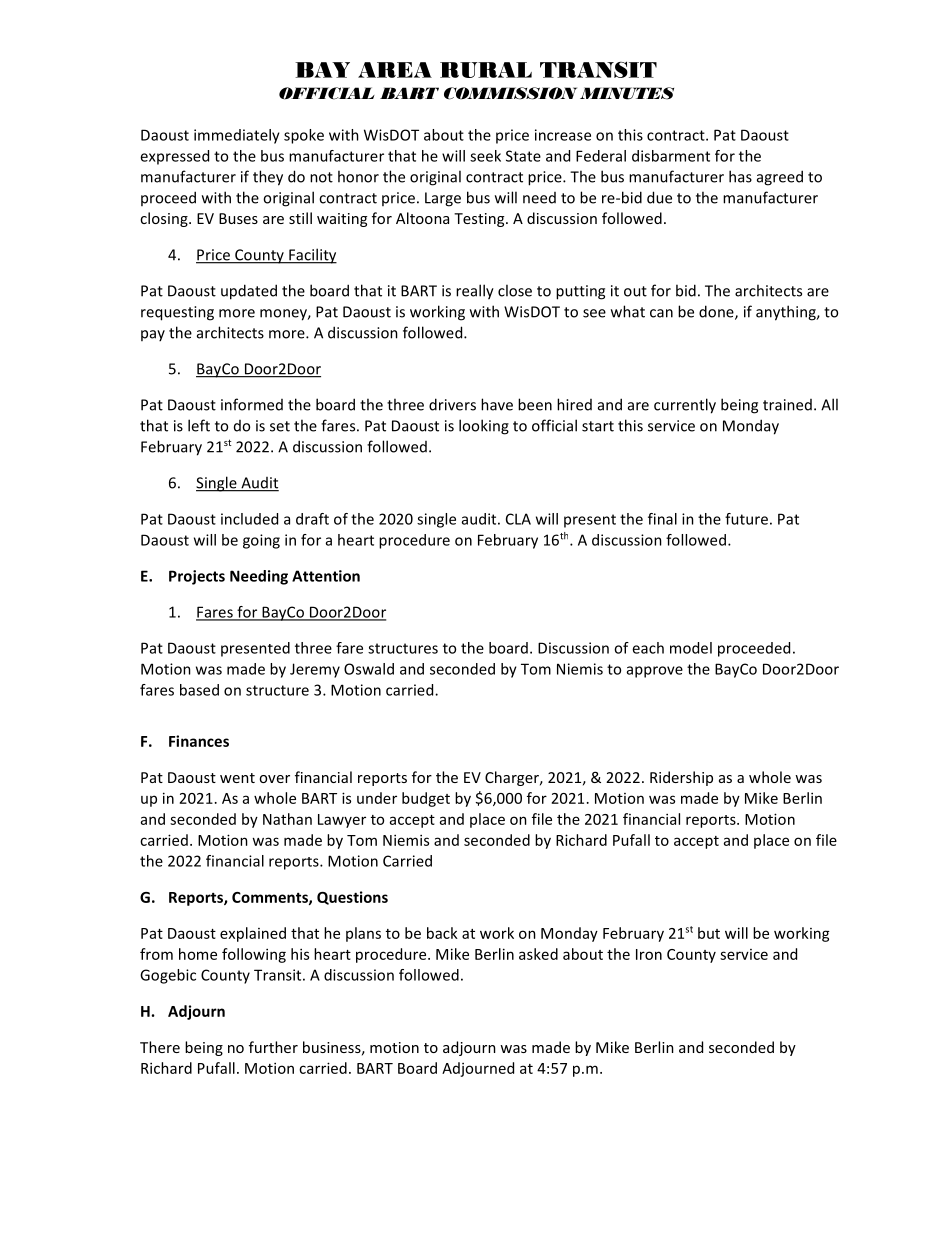  Describe the element at coordinates (681, 778) in the screenshot. I see `Ridership` at that location.
